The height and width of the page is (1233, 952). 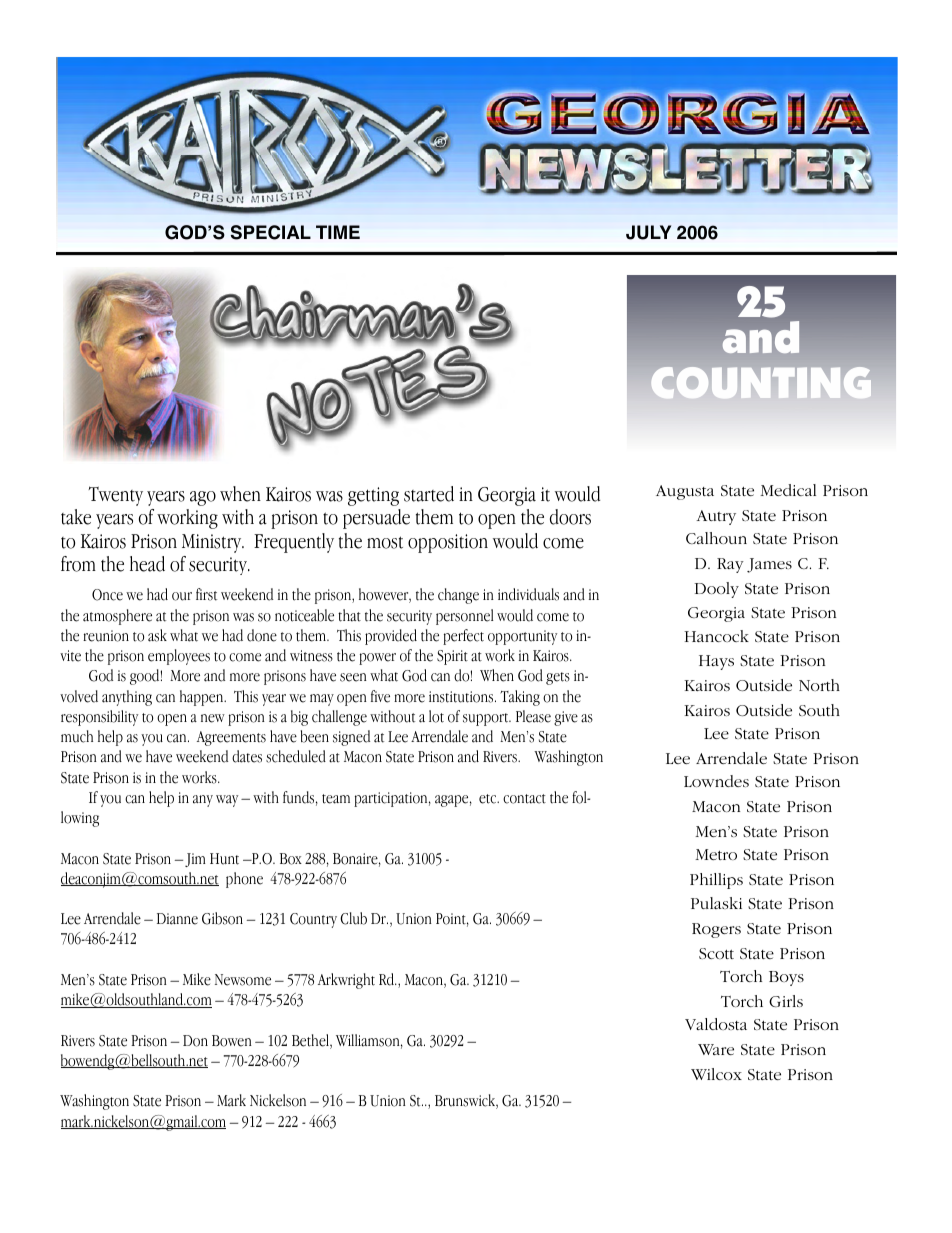 I want to click on COUNTING, so click(x=761, y=382).
